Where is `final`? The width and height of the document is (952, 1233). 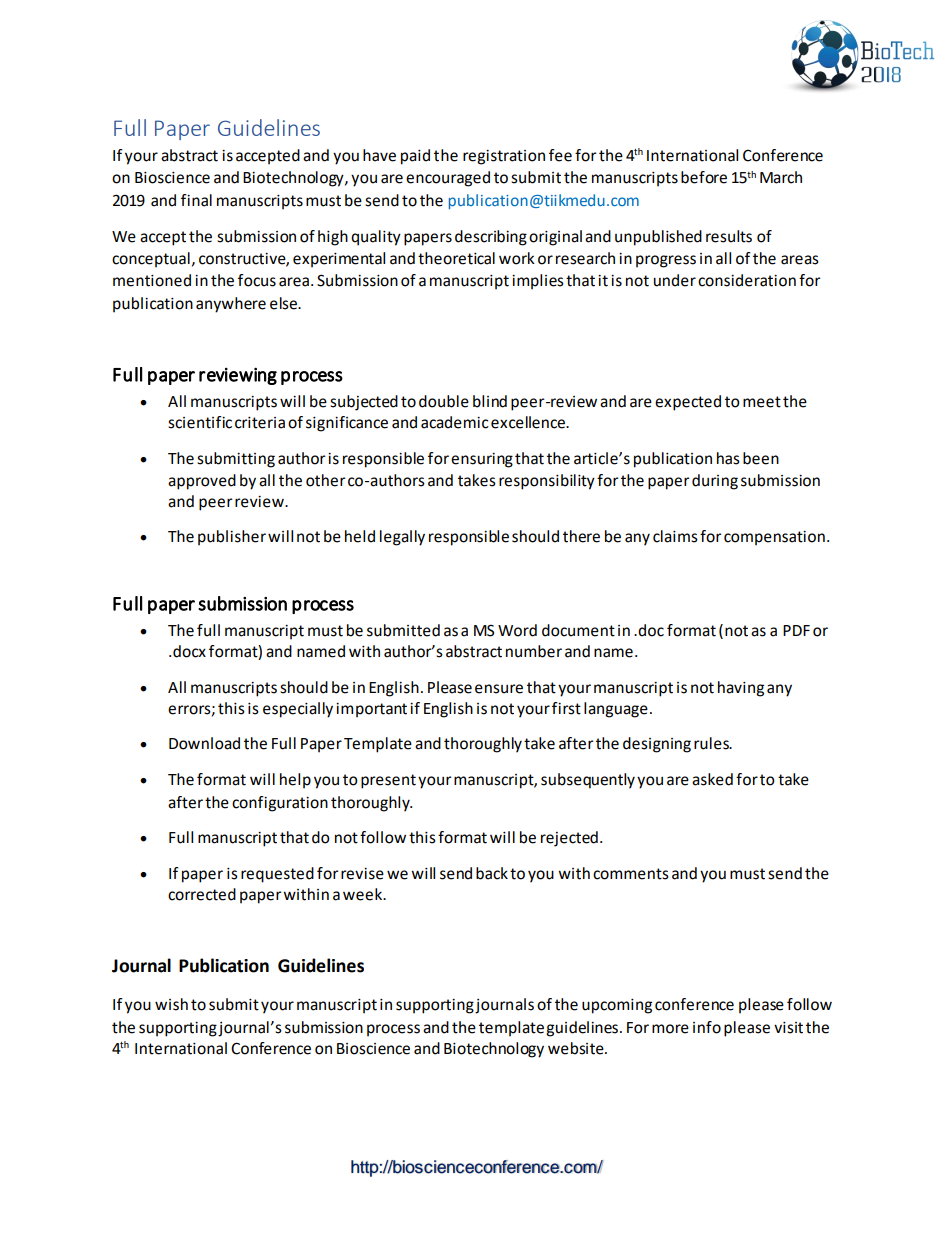 final is located at coordinates (196, 200).
